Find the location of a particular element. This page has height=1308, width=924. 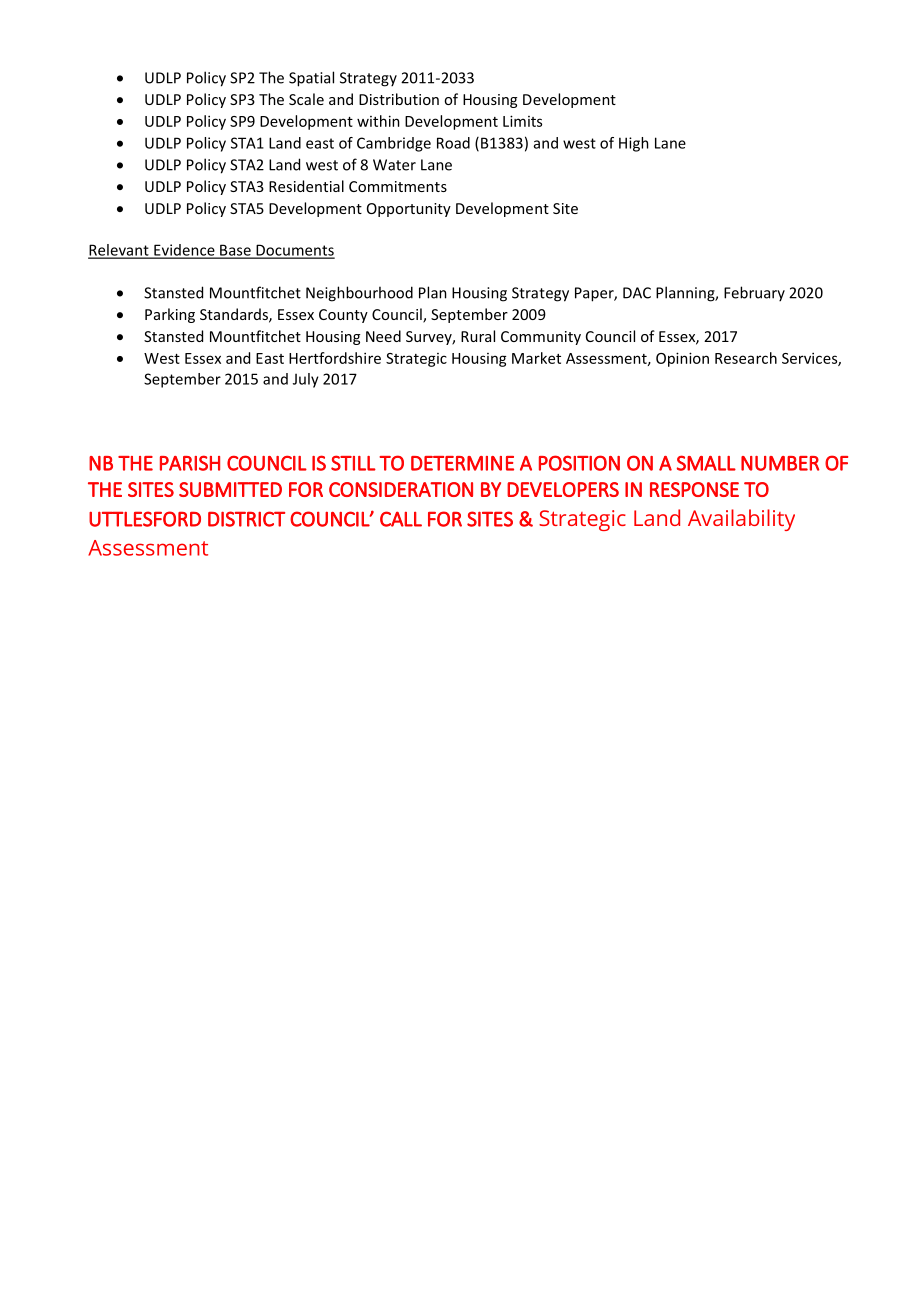

Distribution is located at coordinates (399, 99).
